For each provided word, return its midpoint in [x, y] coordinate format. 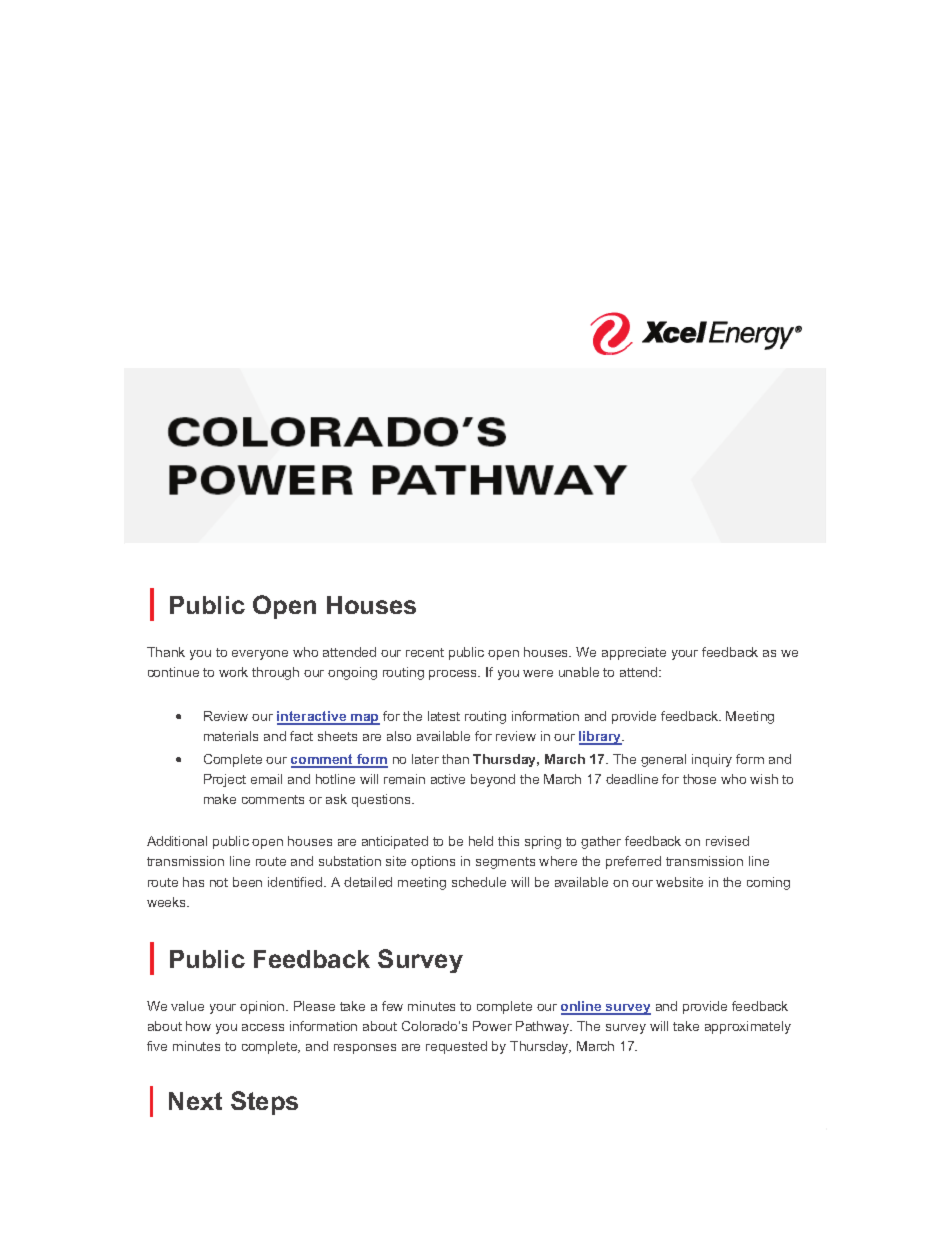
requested [456, 1047]
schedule [479, 882]
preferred [633, 862]
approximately [748, 1027]
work [233, 672]
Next [195, 1101]
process [454, 675]
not [219, 882]
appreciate [634, 653]
